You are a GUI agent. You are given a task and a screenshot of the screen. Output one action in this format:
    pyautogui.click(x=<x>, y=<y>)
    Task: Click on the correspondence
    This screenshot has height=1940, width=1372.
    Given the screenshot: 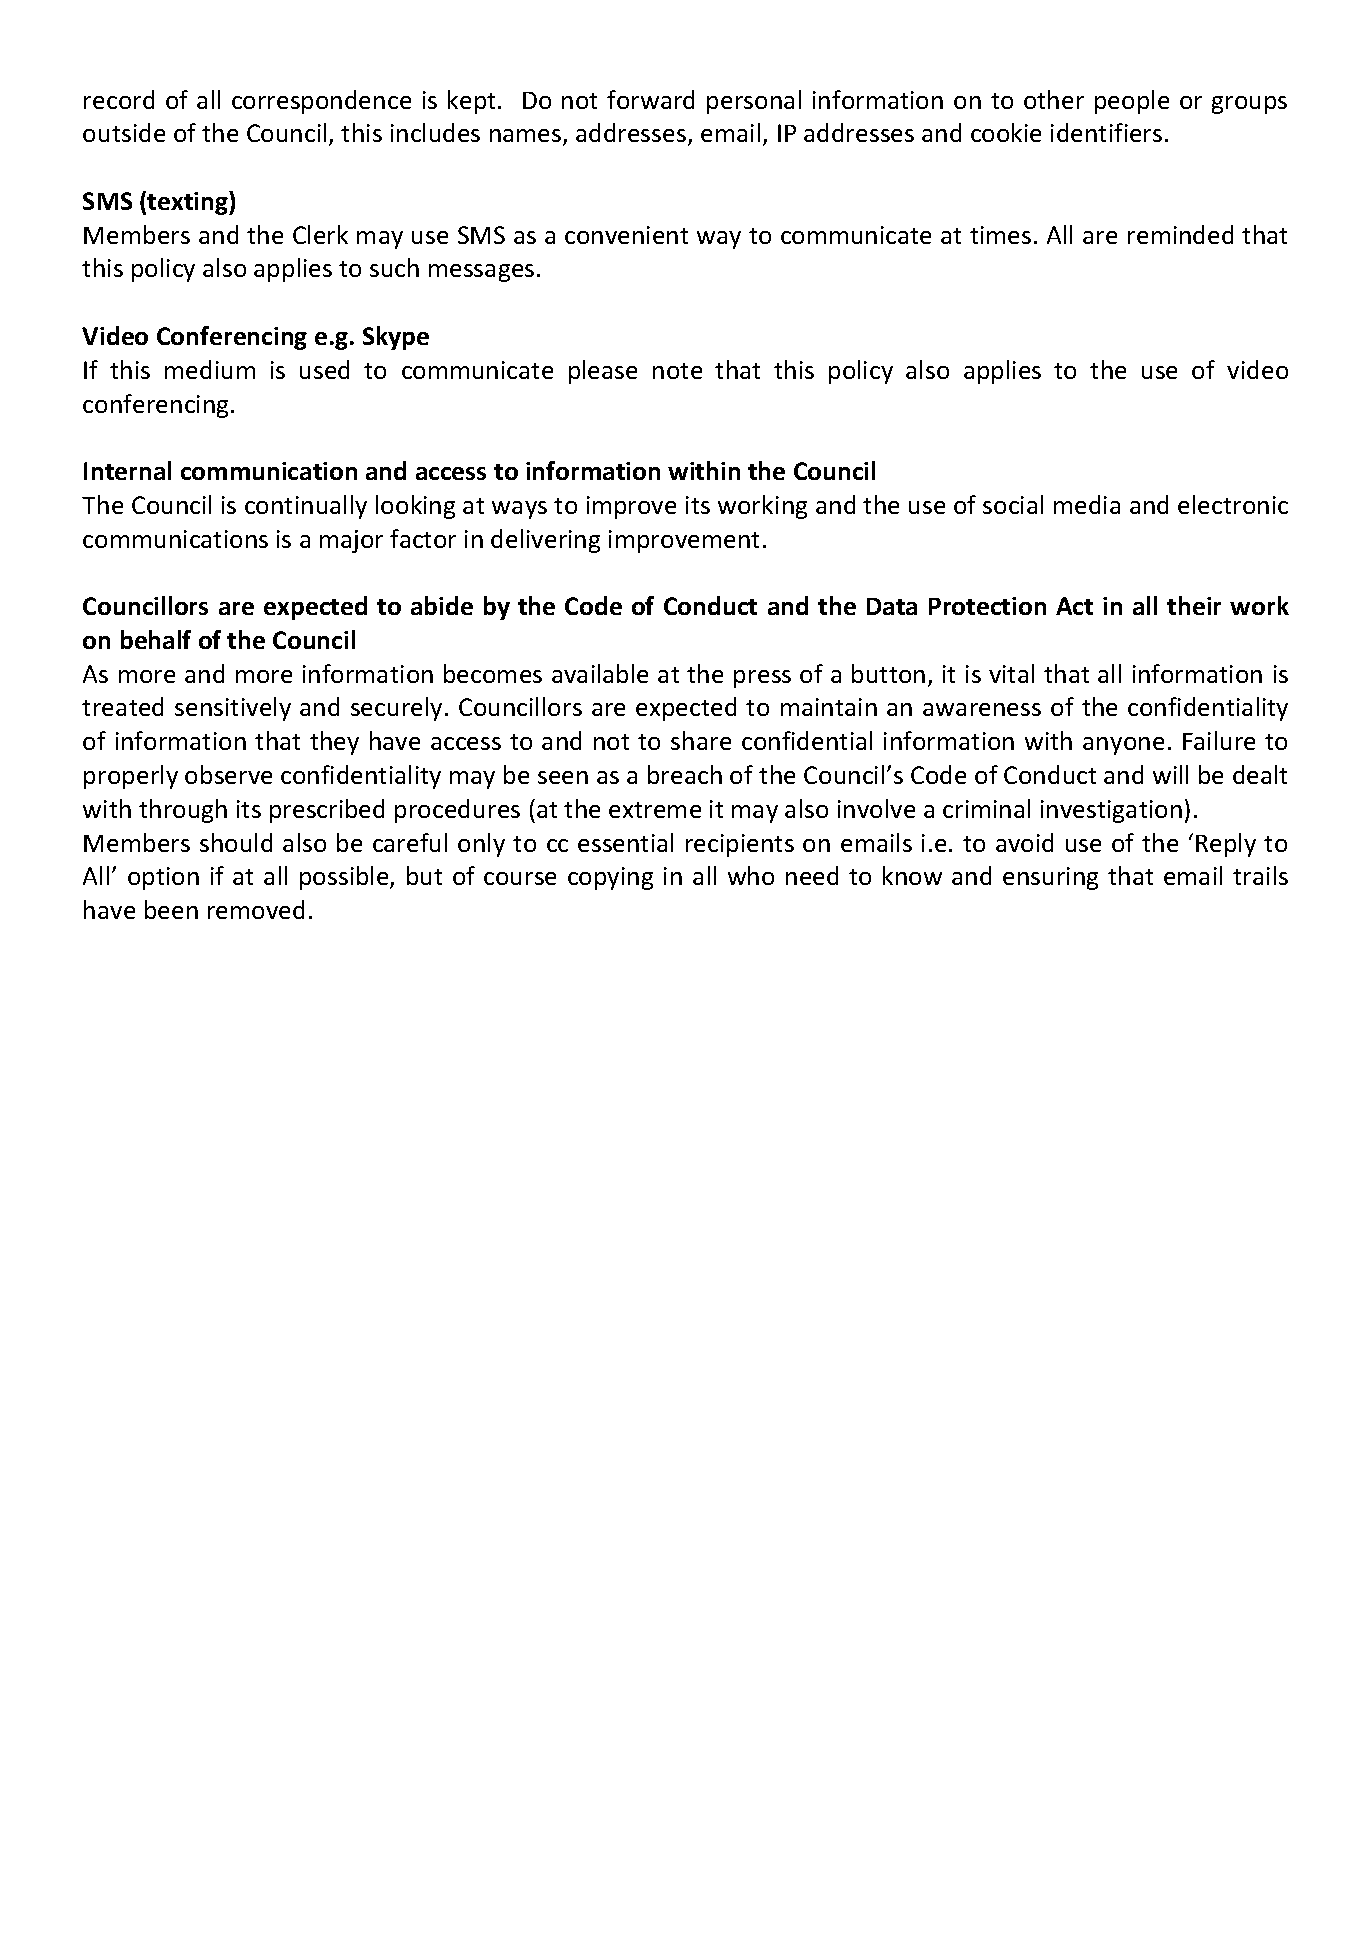 What is the action you would take?
    pyautogui.click(x=321, y=102)
